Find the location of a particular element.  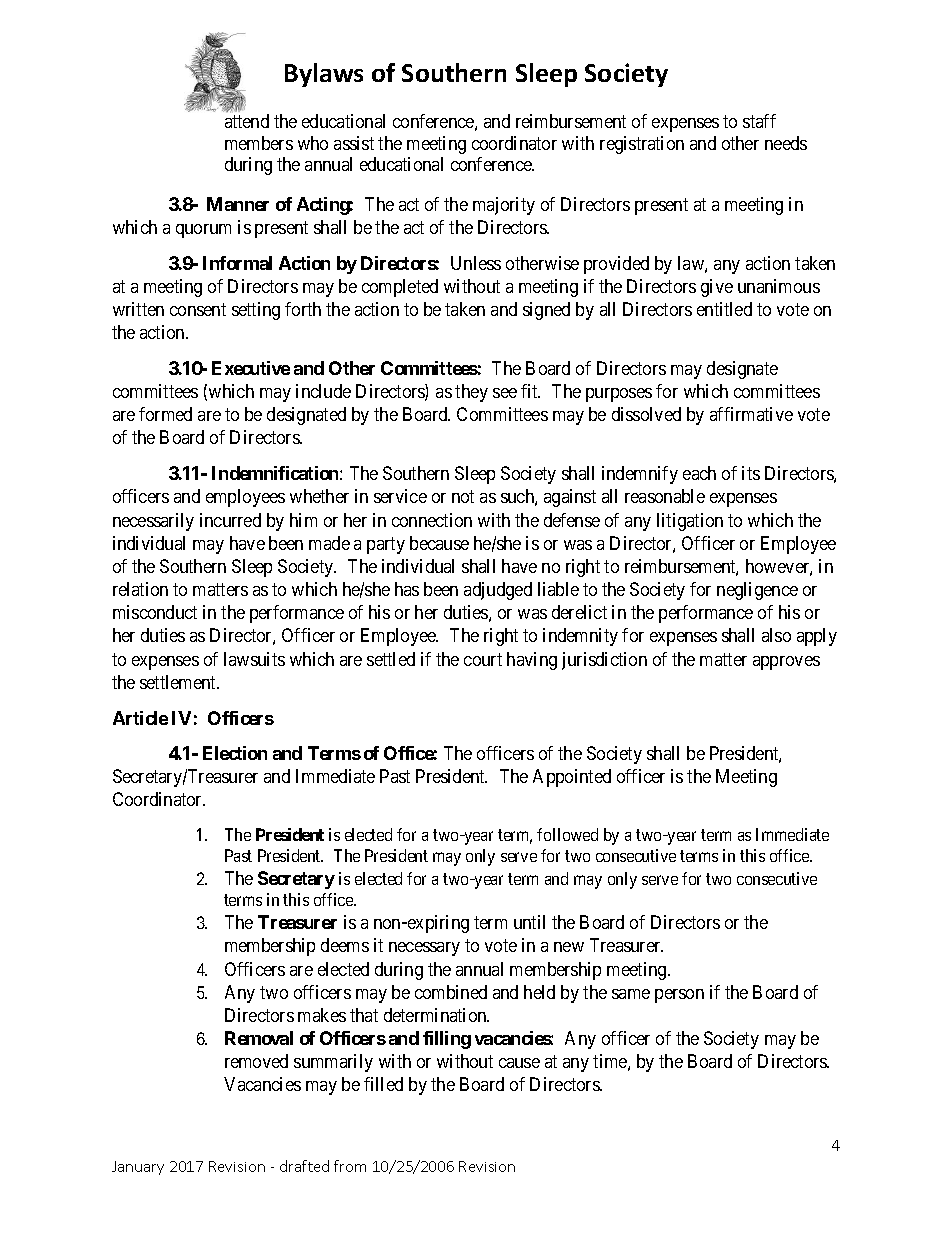

same is located at coordinates (631, 994).
